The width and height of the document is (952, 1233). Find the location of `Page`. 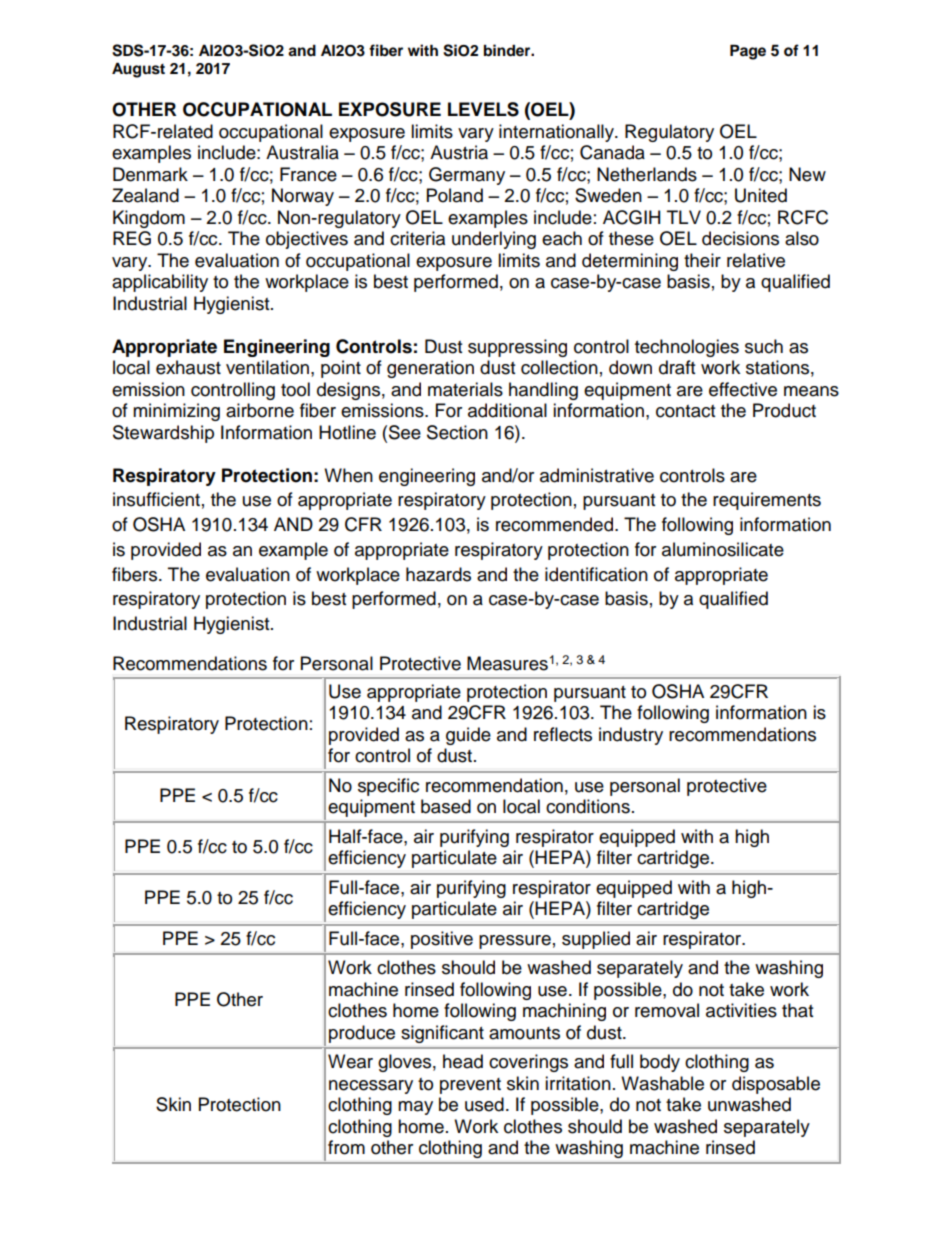

Page is located at coordinates (748, 52).
